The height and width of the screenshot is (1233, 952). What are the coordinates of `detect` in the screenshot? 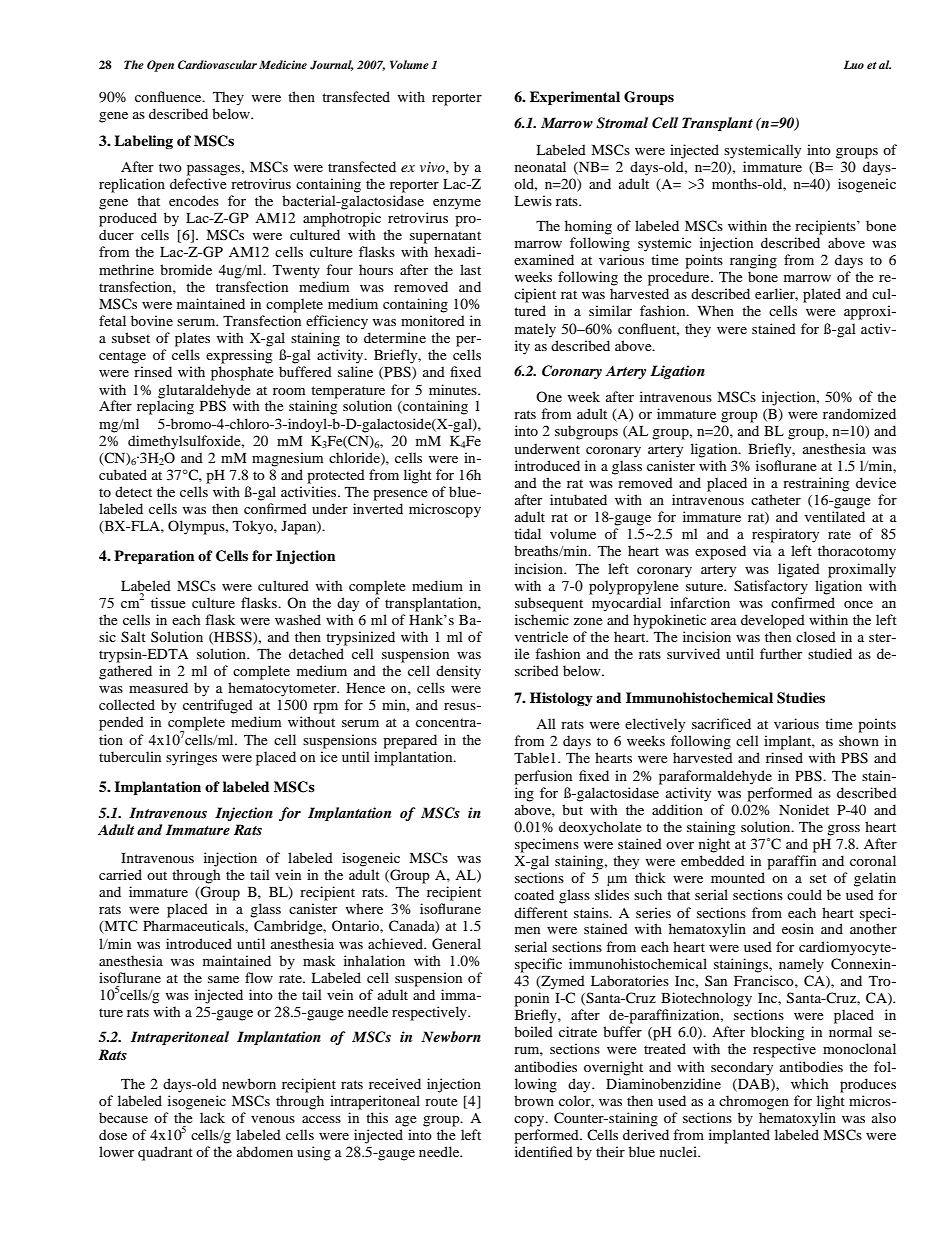 It's located at (133, 491).
